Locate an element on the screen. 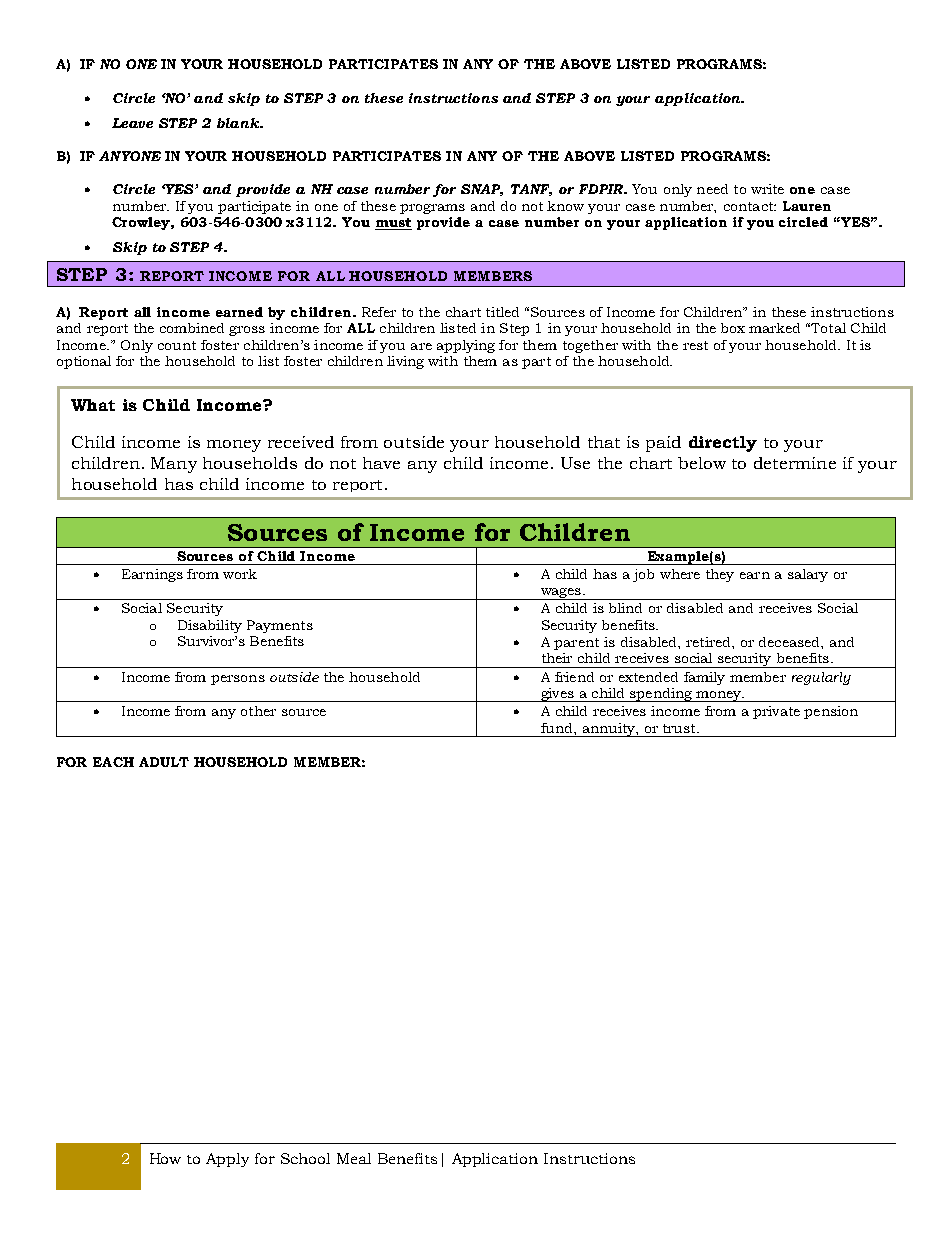 This screenshot has height=1233, width=952. parent is located at coordinates (576, 644).
